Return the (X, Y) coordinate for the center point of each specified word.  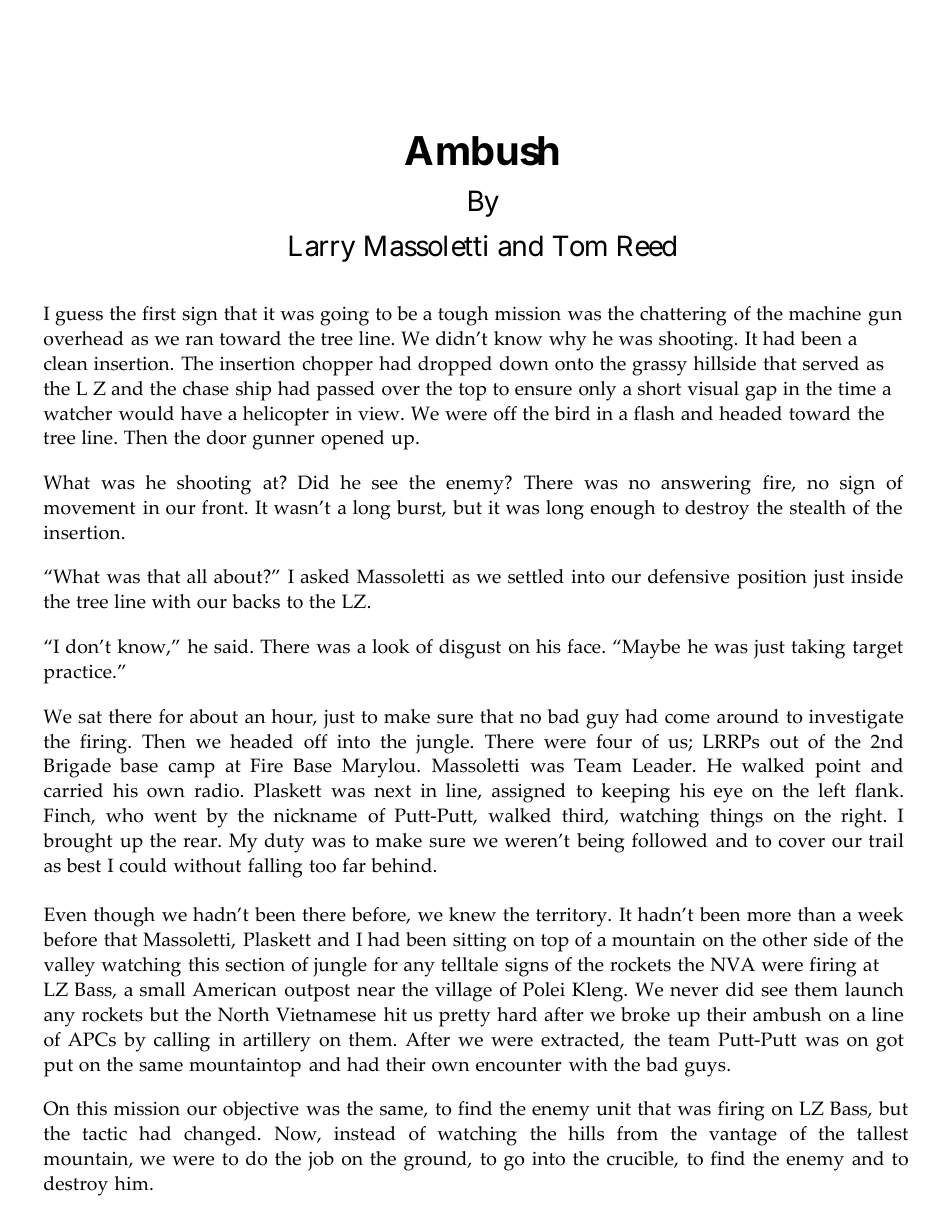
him (133, 1183)
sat (90, 717)
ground (436, 1161)
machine (825, 313)
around (748, 716)
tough (463, 316)
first (159, 313)
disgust (470, 649)
